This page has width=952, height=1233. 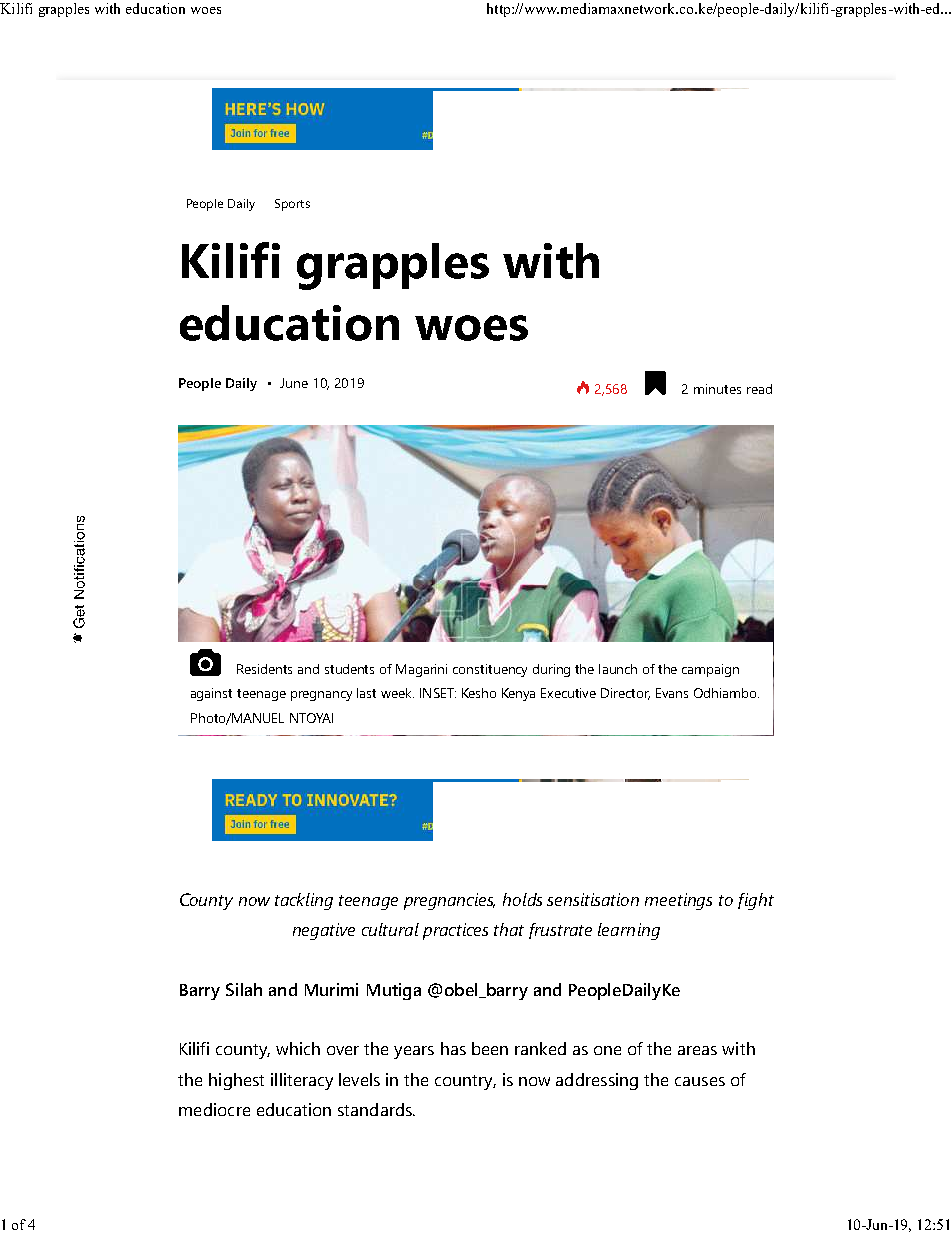 What do you see at coordinates (700, 1081) in the page?
I see `causes` at bounding box center [700, 1081].
